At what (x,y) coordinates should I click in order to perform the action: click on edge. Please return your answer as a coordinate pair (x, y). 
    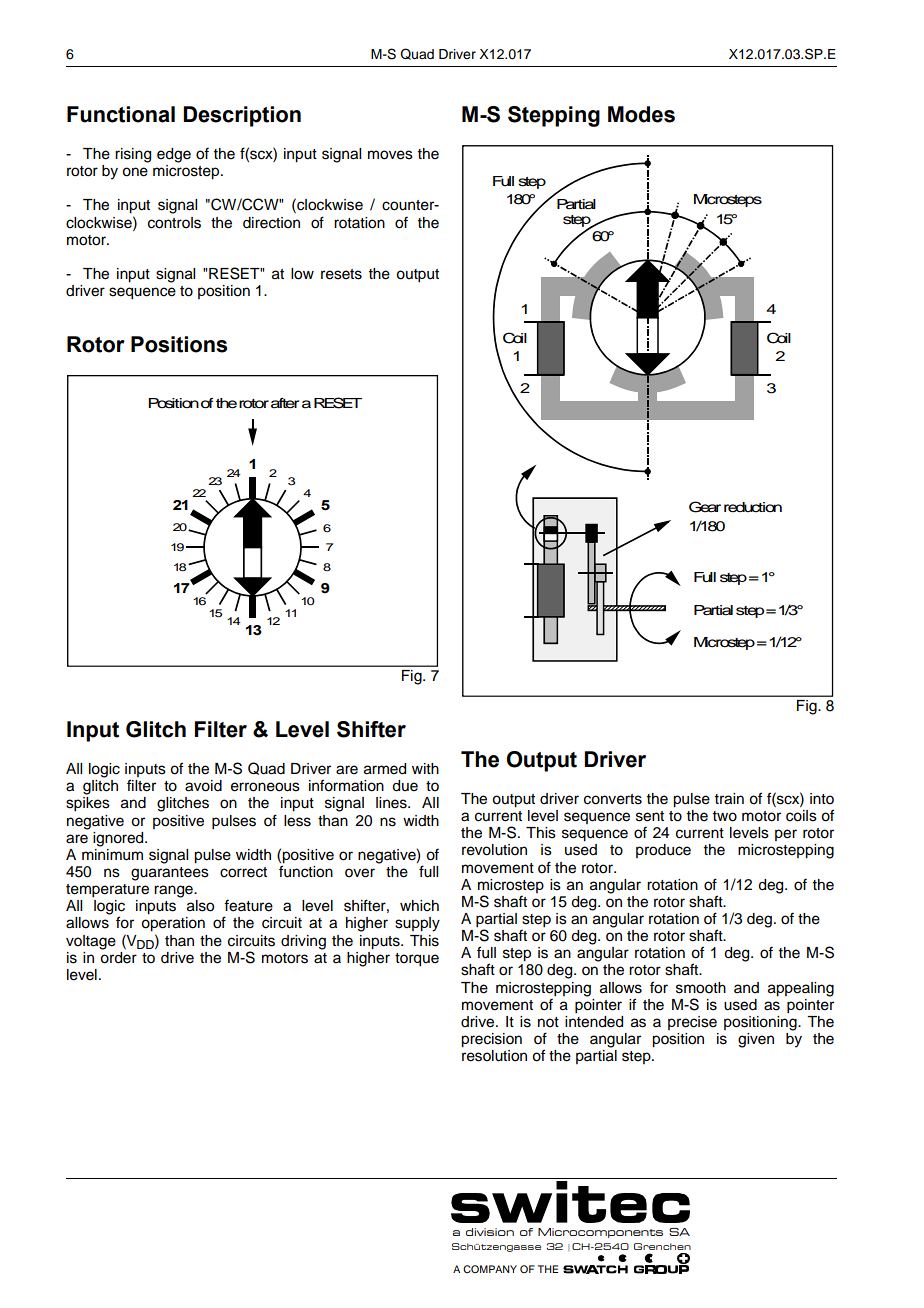
    Looking at the image, I should click on (174, 155).
